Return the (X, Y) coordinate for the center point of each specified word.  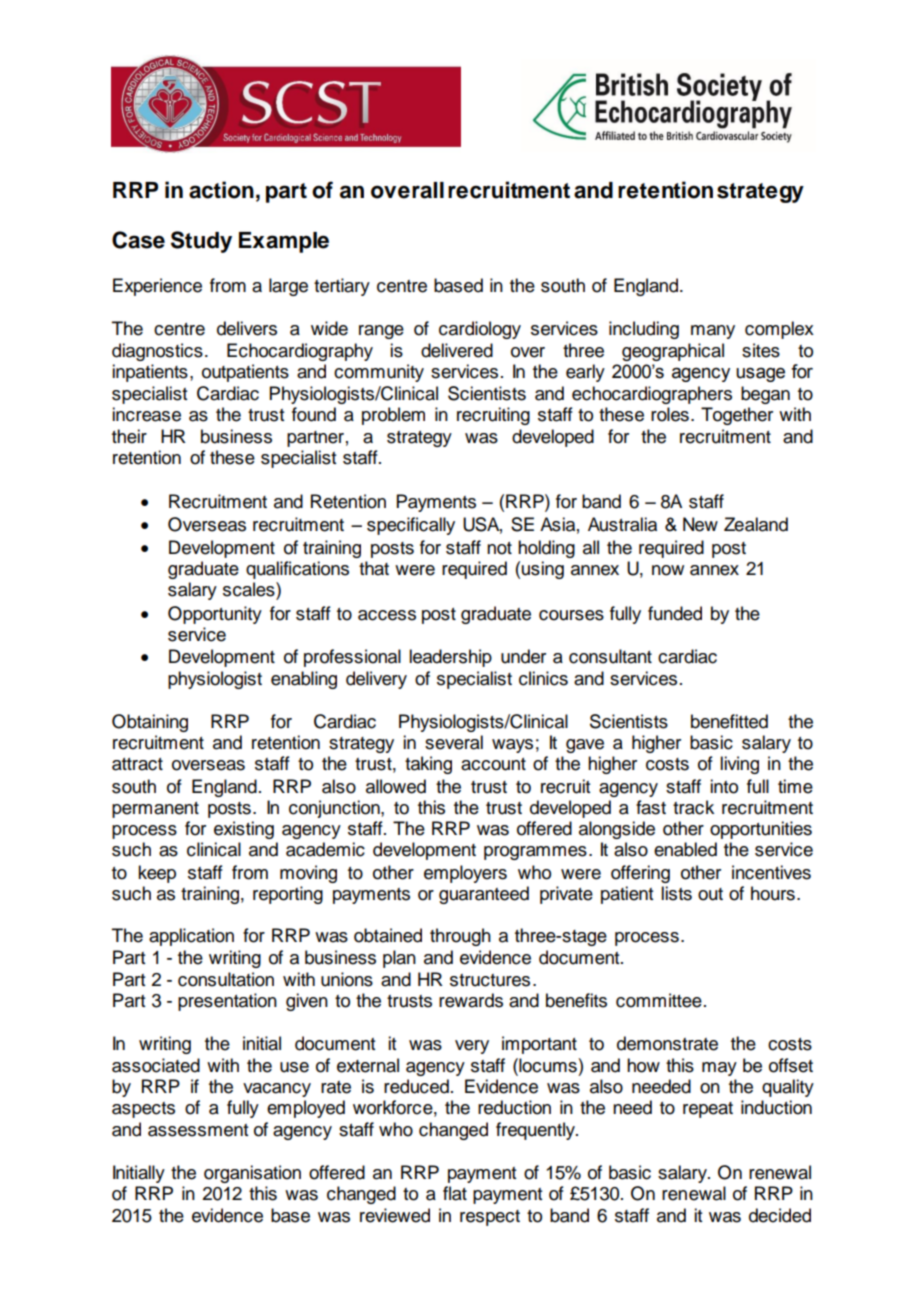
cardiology (480, 330)
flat (455, 1193)
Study (201, 242)
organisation (252, 1174)
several (454, 742)
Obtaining (150, 723)
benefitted (729, 721)
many (713, 332)
